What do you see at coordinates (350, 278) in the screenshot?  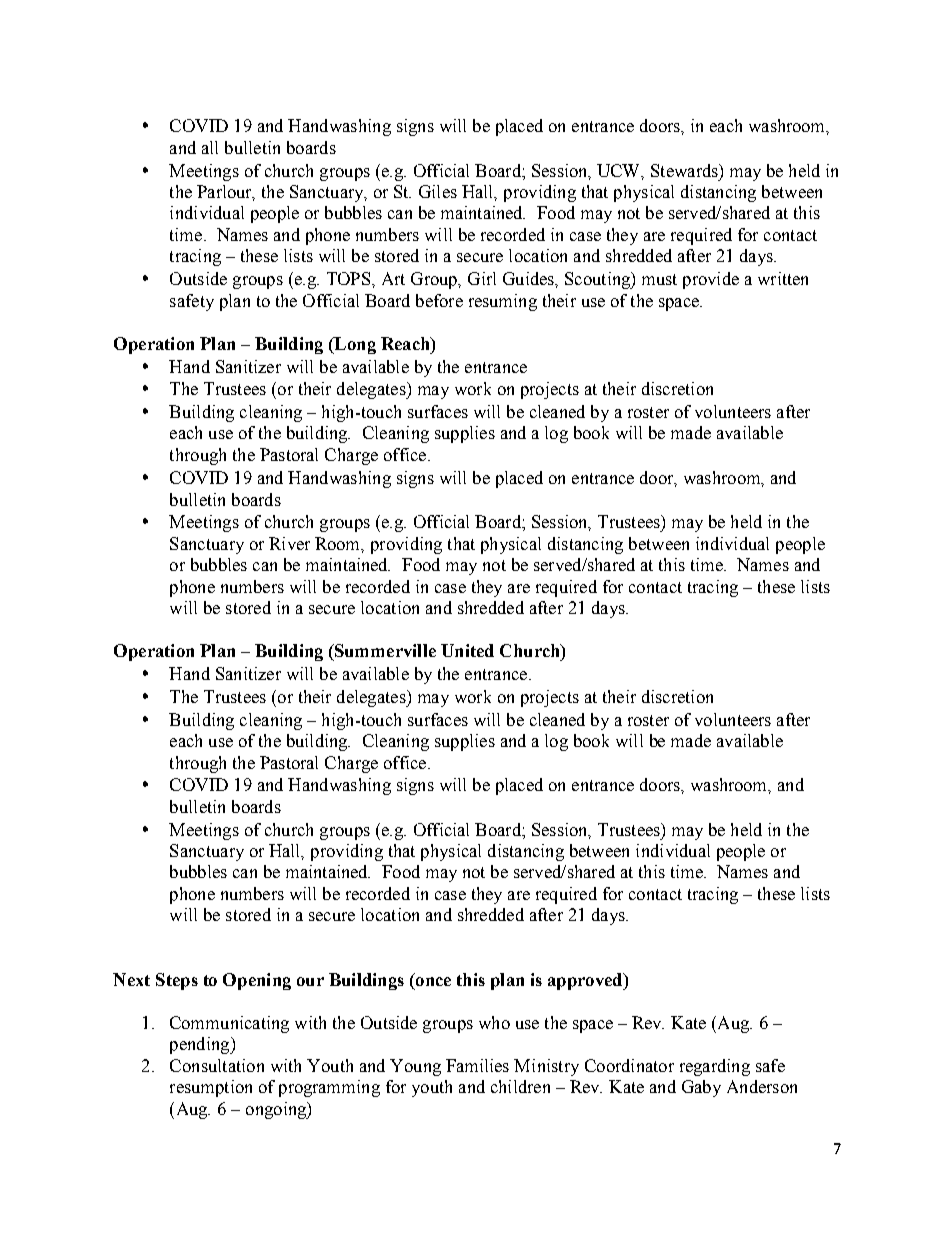 I see `TOPS` at bounding box center [350, 278].
